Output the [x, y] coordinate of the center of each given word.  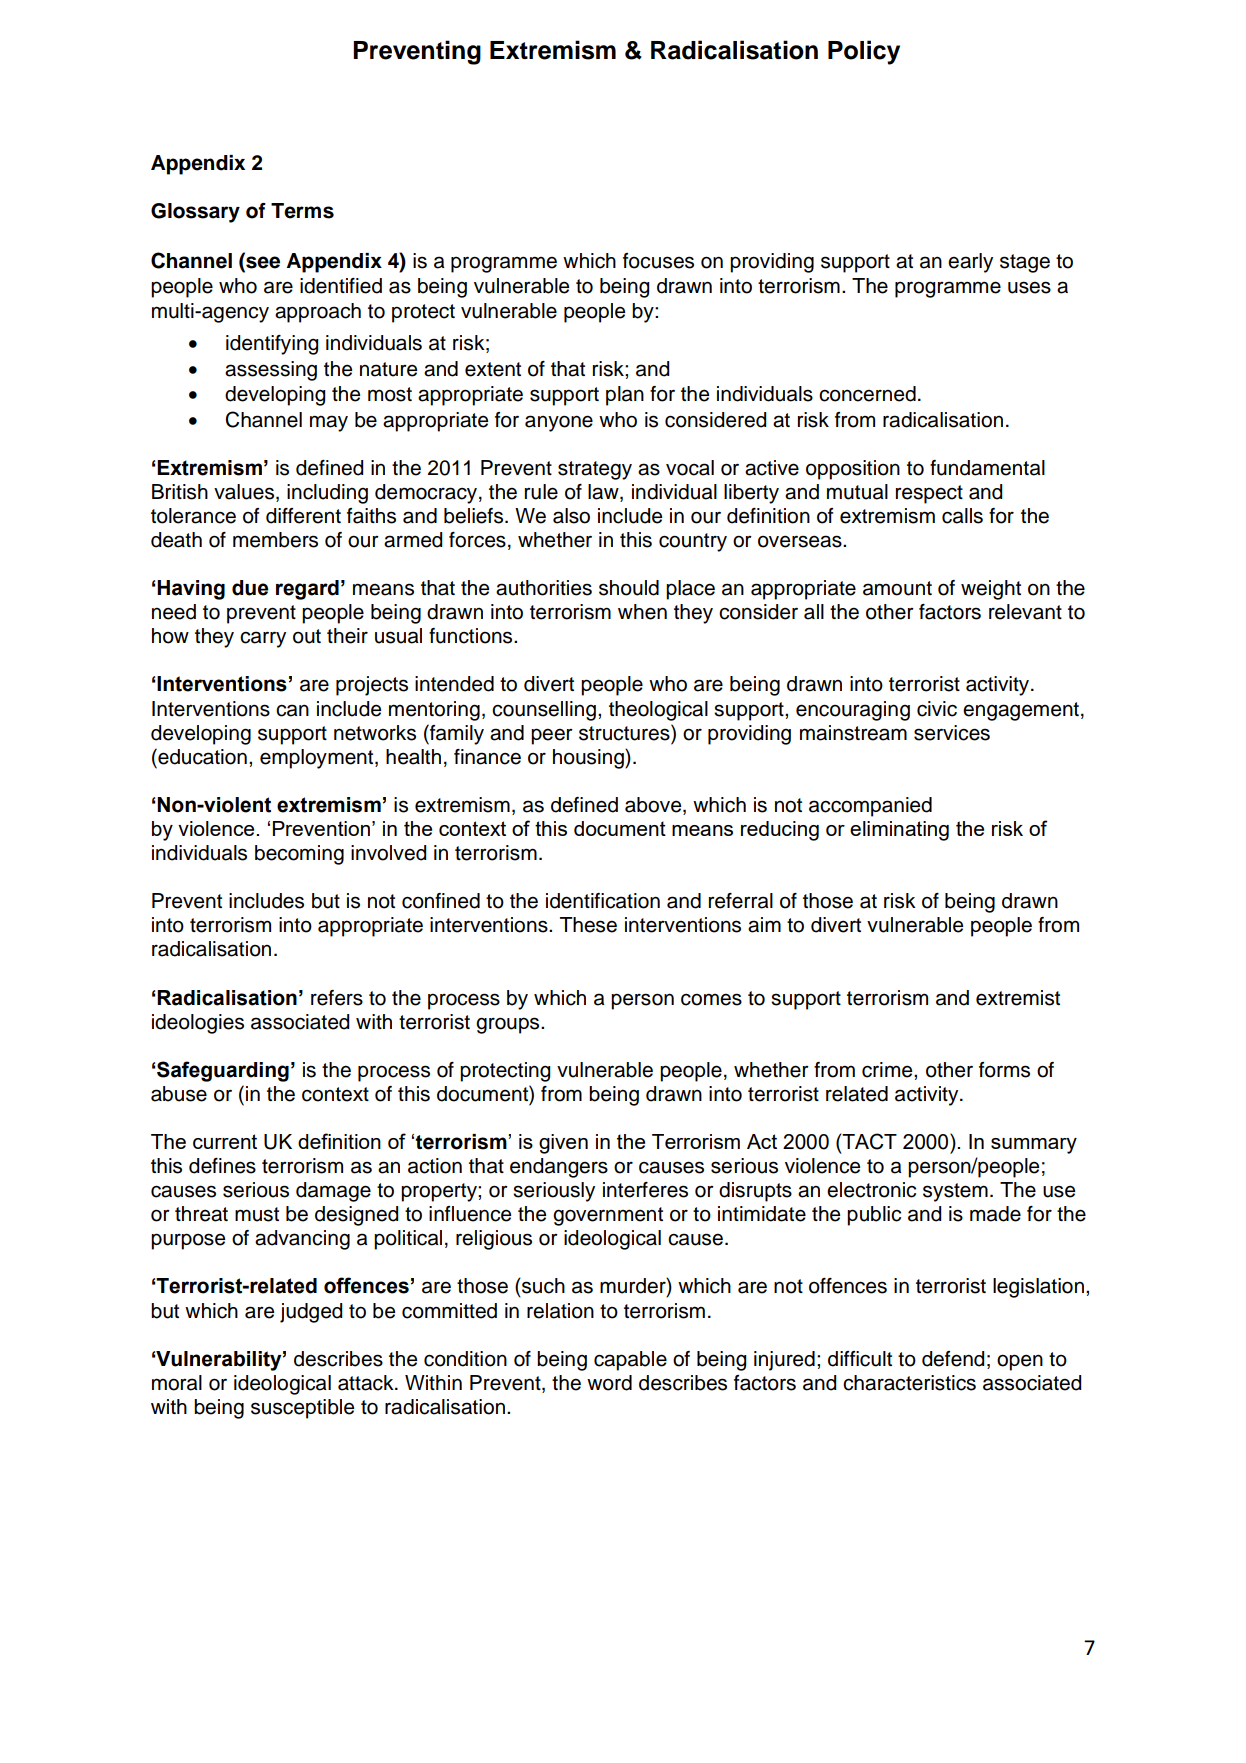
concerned [867, 394]
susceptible [302, 1409]
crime [888, 1070]
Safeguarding [223, 1071]
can [292, 710]
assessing [271, 371]
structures [625, 732]
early [970, 263]
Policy [864, 52]
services [952, 733]
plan [625, 396]
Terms [302, 211]
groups [509, 1025]
